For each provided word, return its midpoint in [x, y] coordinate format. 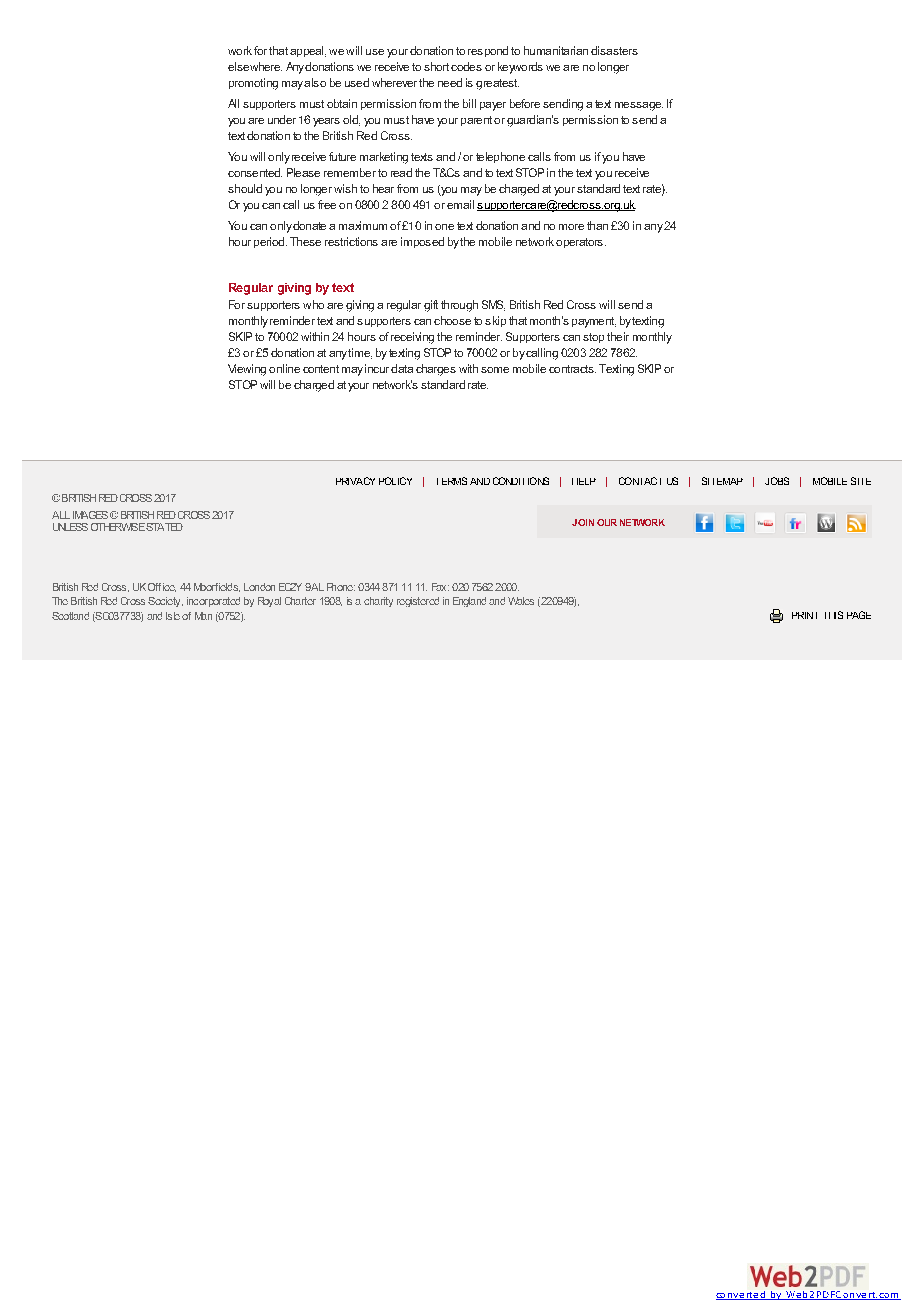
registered [418, 602]
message [639, 106]
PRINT [804, 615]
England [469, 602]
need [450, 82]
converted [741, 1295]
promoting [253, 84]
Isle [173, 616]
